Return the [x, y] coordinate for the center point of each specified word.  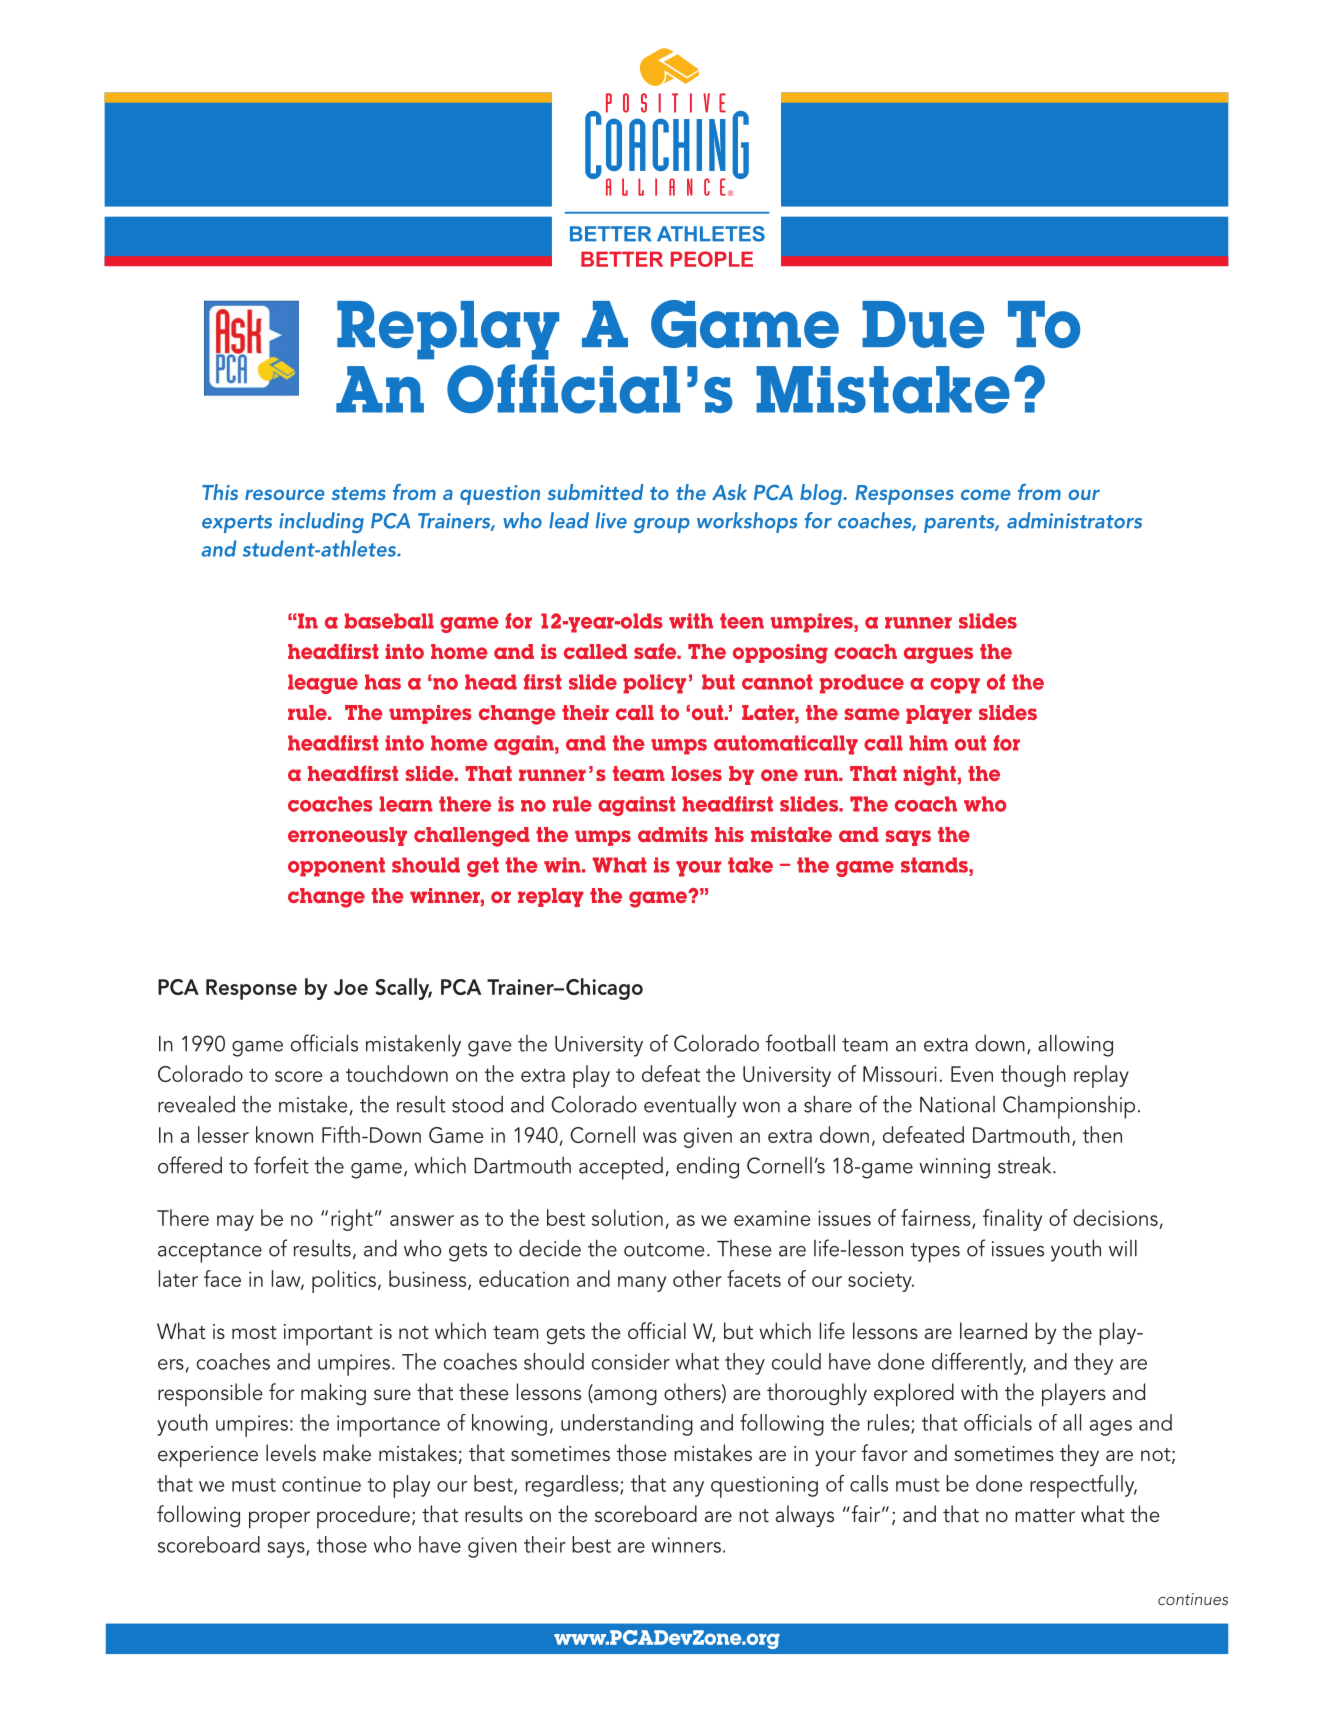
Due [923, 324]
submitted [596, 492]
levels [291, 1453]
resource [285, 494]
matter [1045, 1516]
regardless [573, 1486]
